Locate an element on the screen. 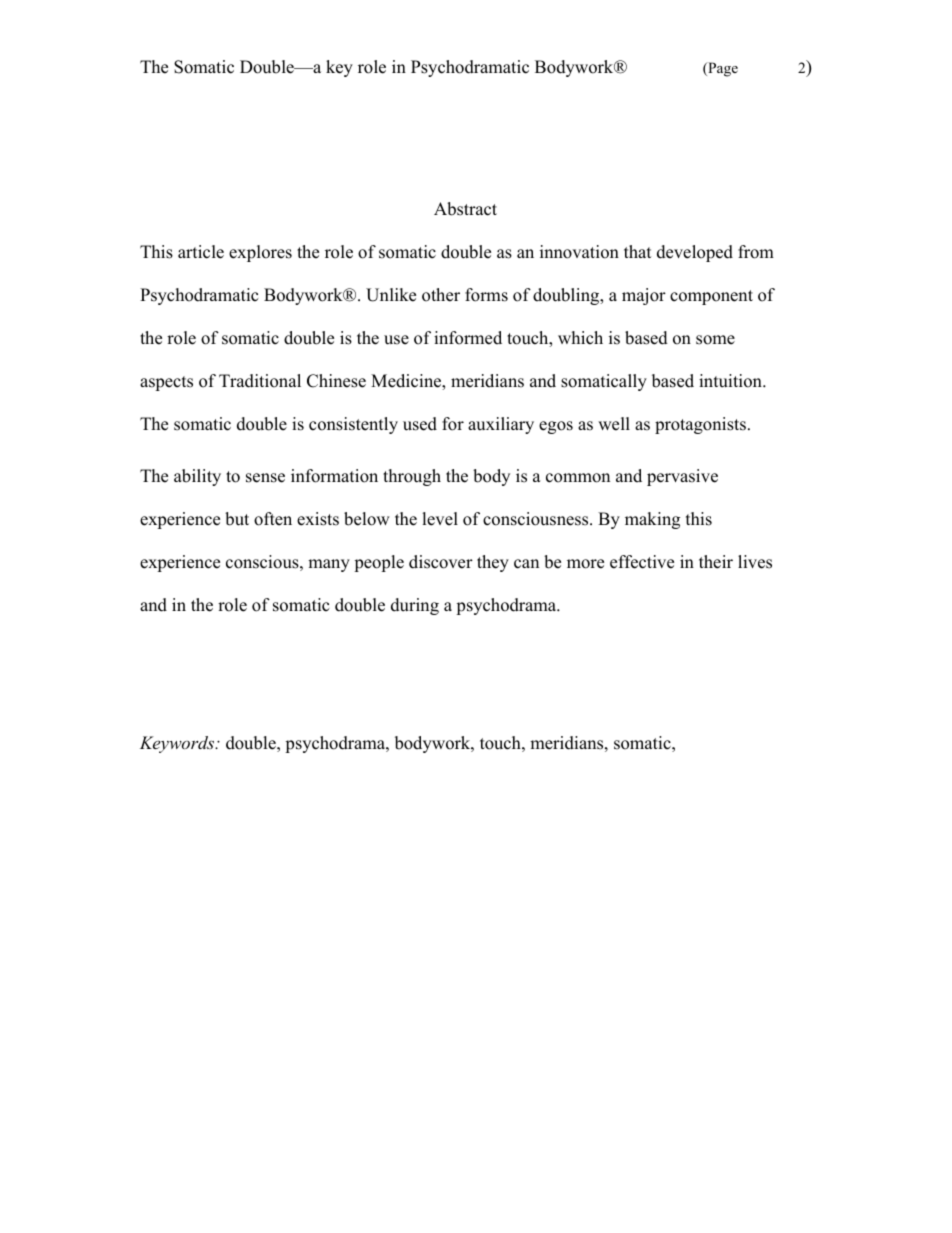 This screenshot has height=1233, width=952. other is located at coordinates (441, 295).
